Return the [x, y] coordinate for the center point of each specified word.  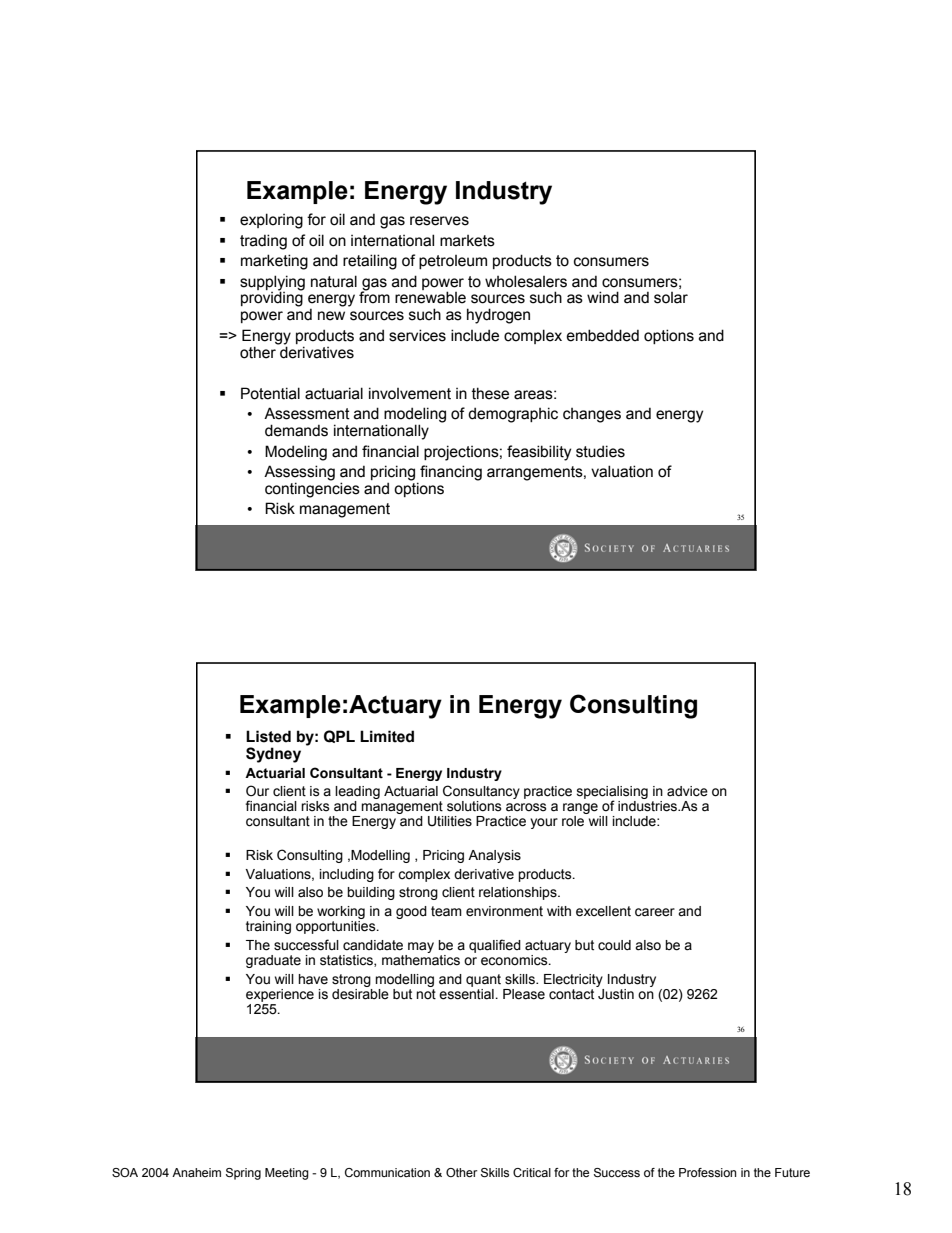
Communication [387, 1172]
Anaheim [196, 1172]
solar [671, 298]
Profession [707, 1172]
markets [467, 241]
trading [263, 242]
